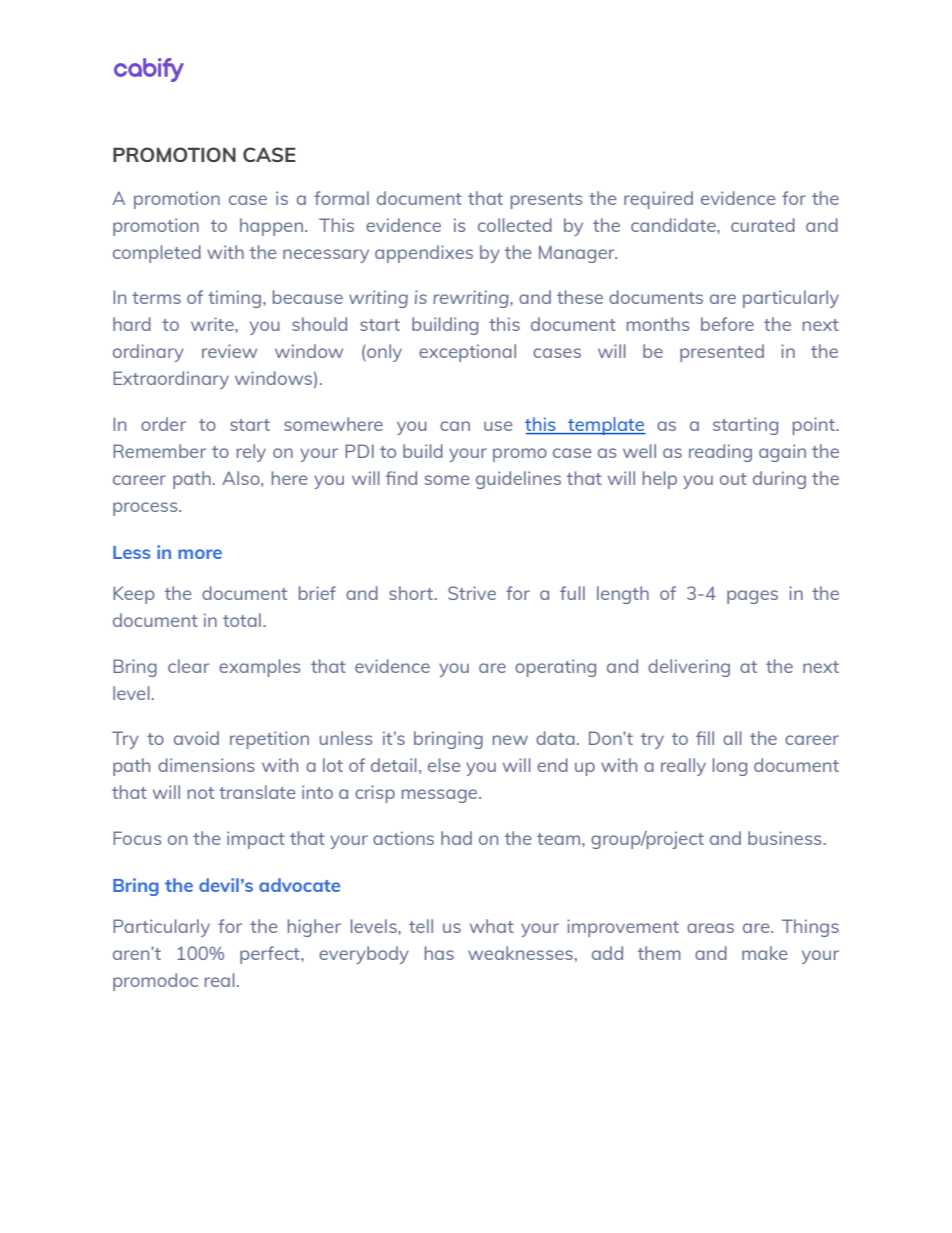  What do you see at coordinates (492, 926) in the image?
I see `what` at bounding box center [492, 926].
